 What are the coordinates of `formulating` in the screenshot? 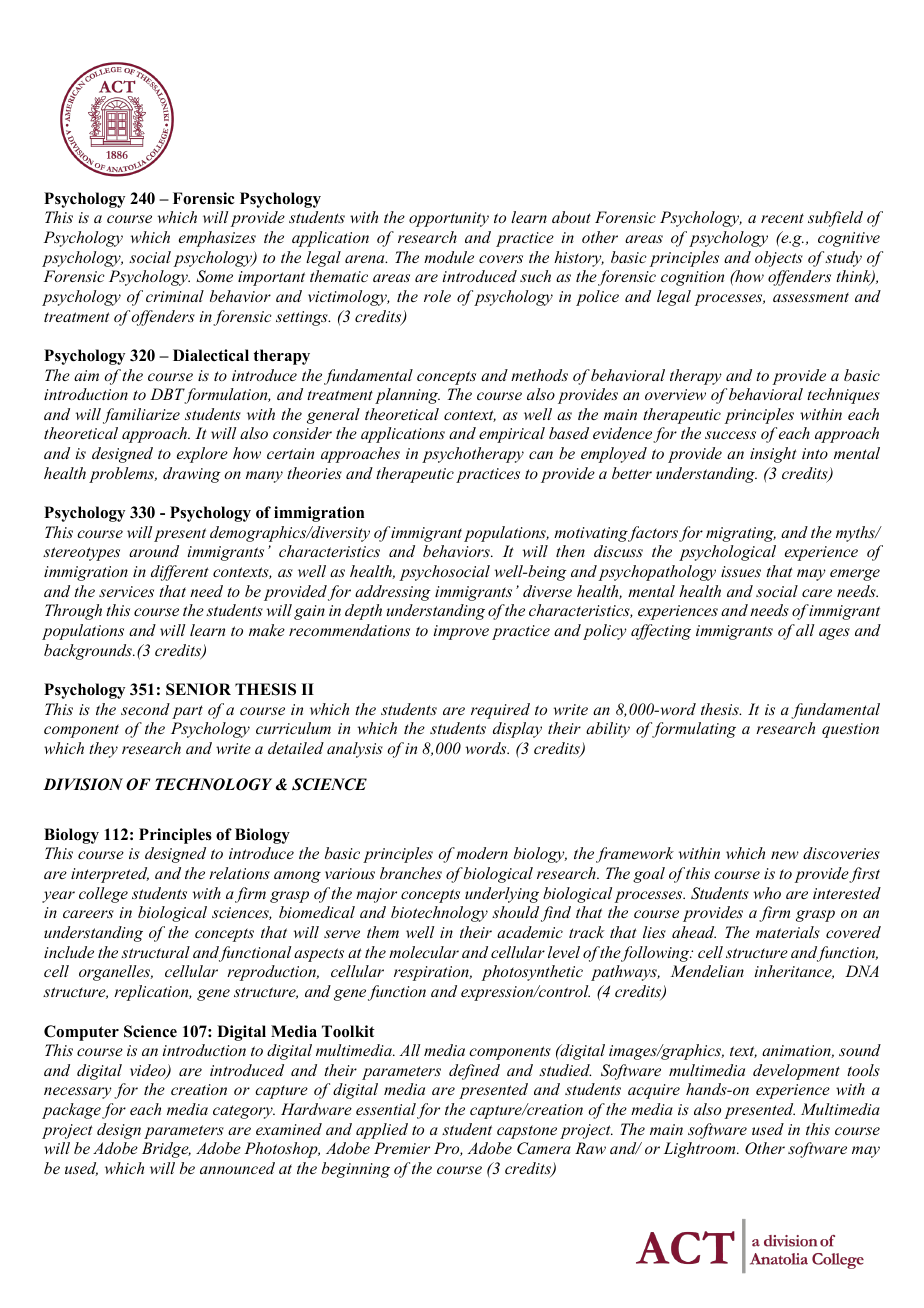 It's located at (693, 730).
